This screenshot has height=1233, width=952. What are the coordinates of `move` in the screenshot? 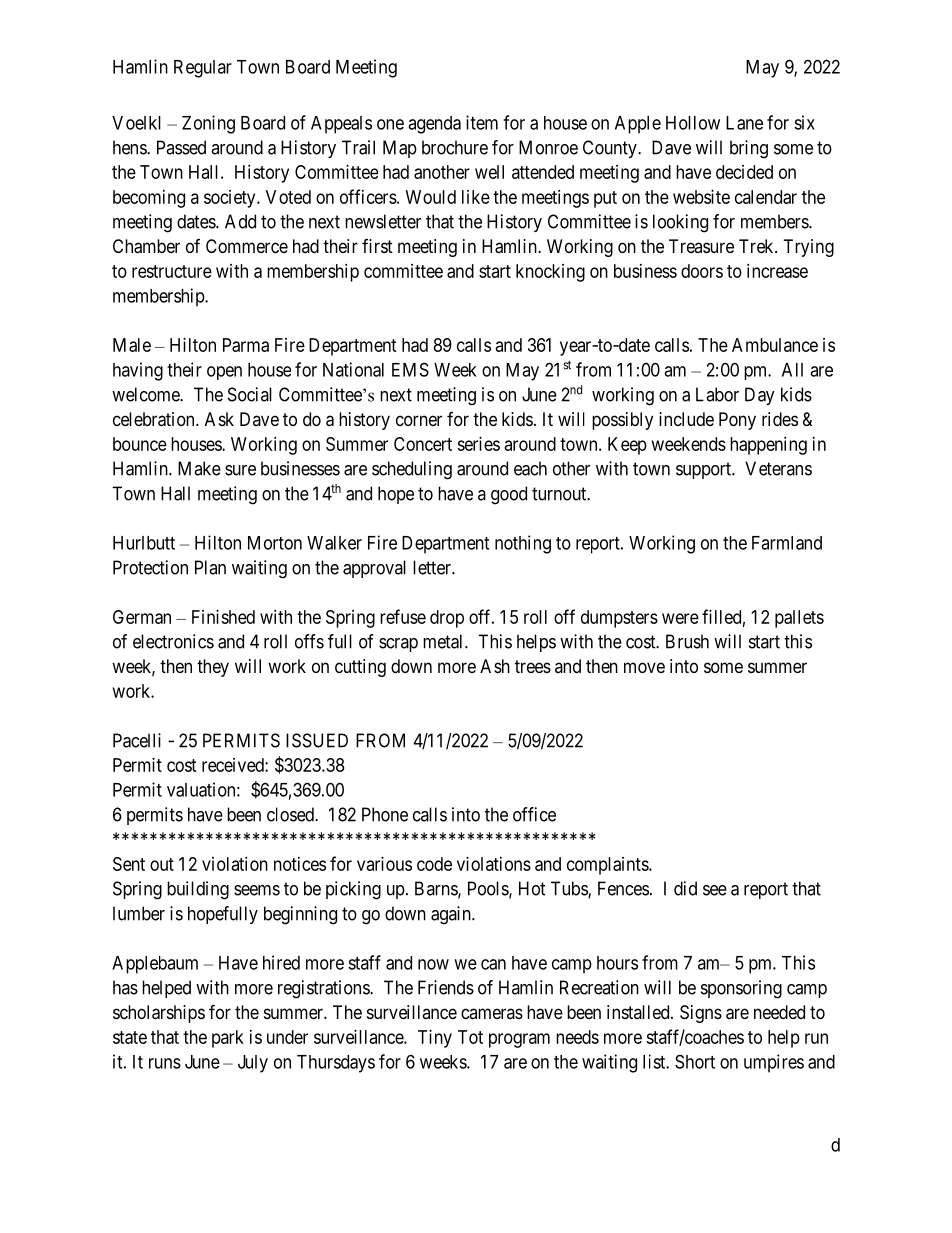 It's located at (644, 667).
